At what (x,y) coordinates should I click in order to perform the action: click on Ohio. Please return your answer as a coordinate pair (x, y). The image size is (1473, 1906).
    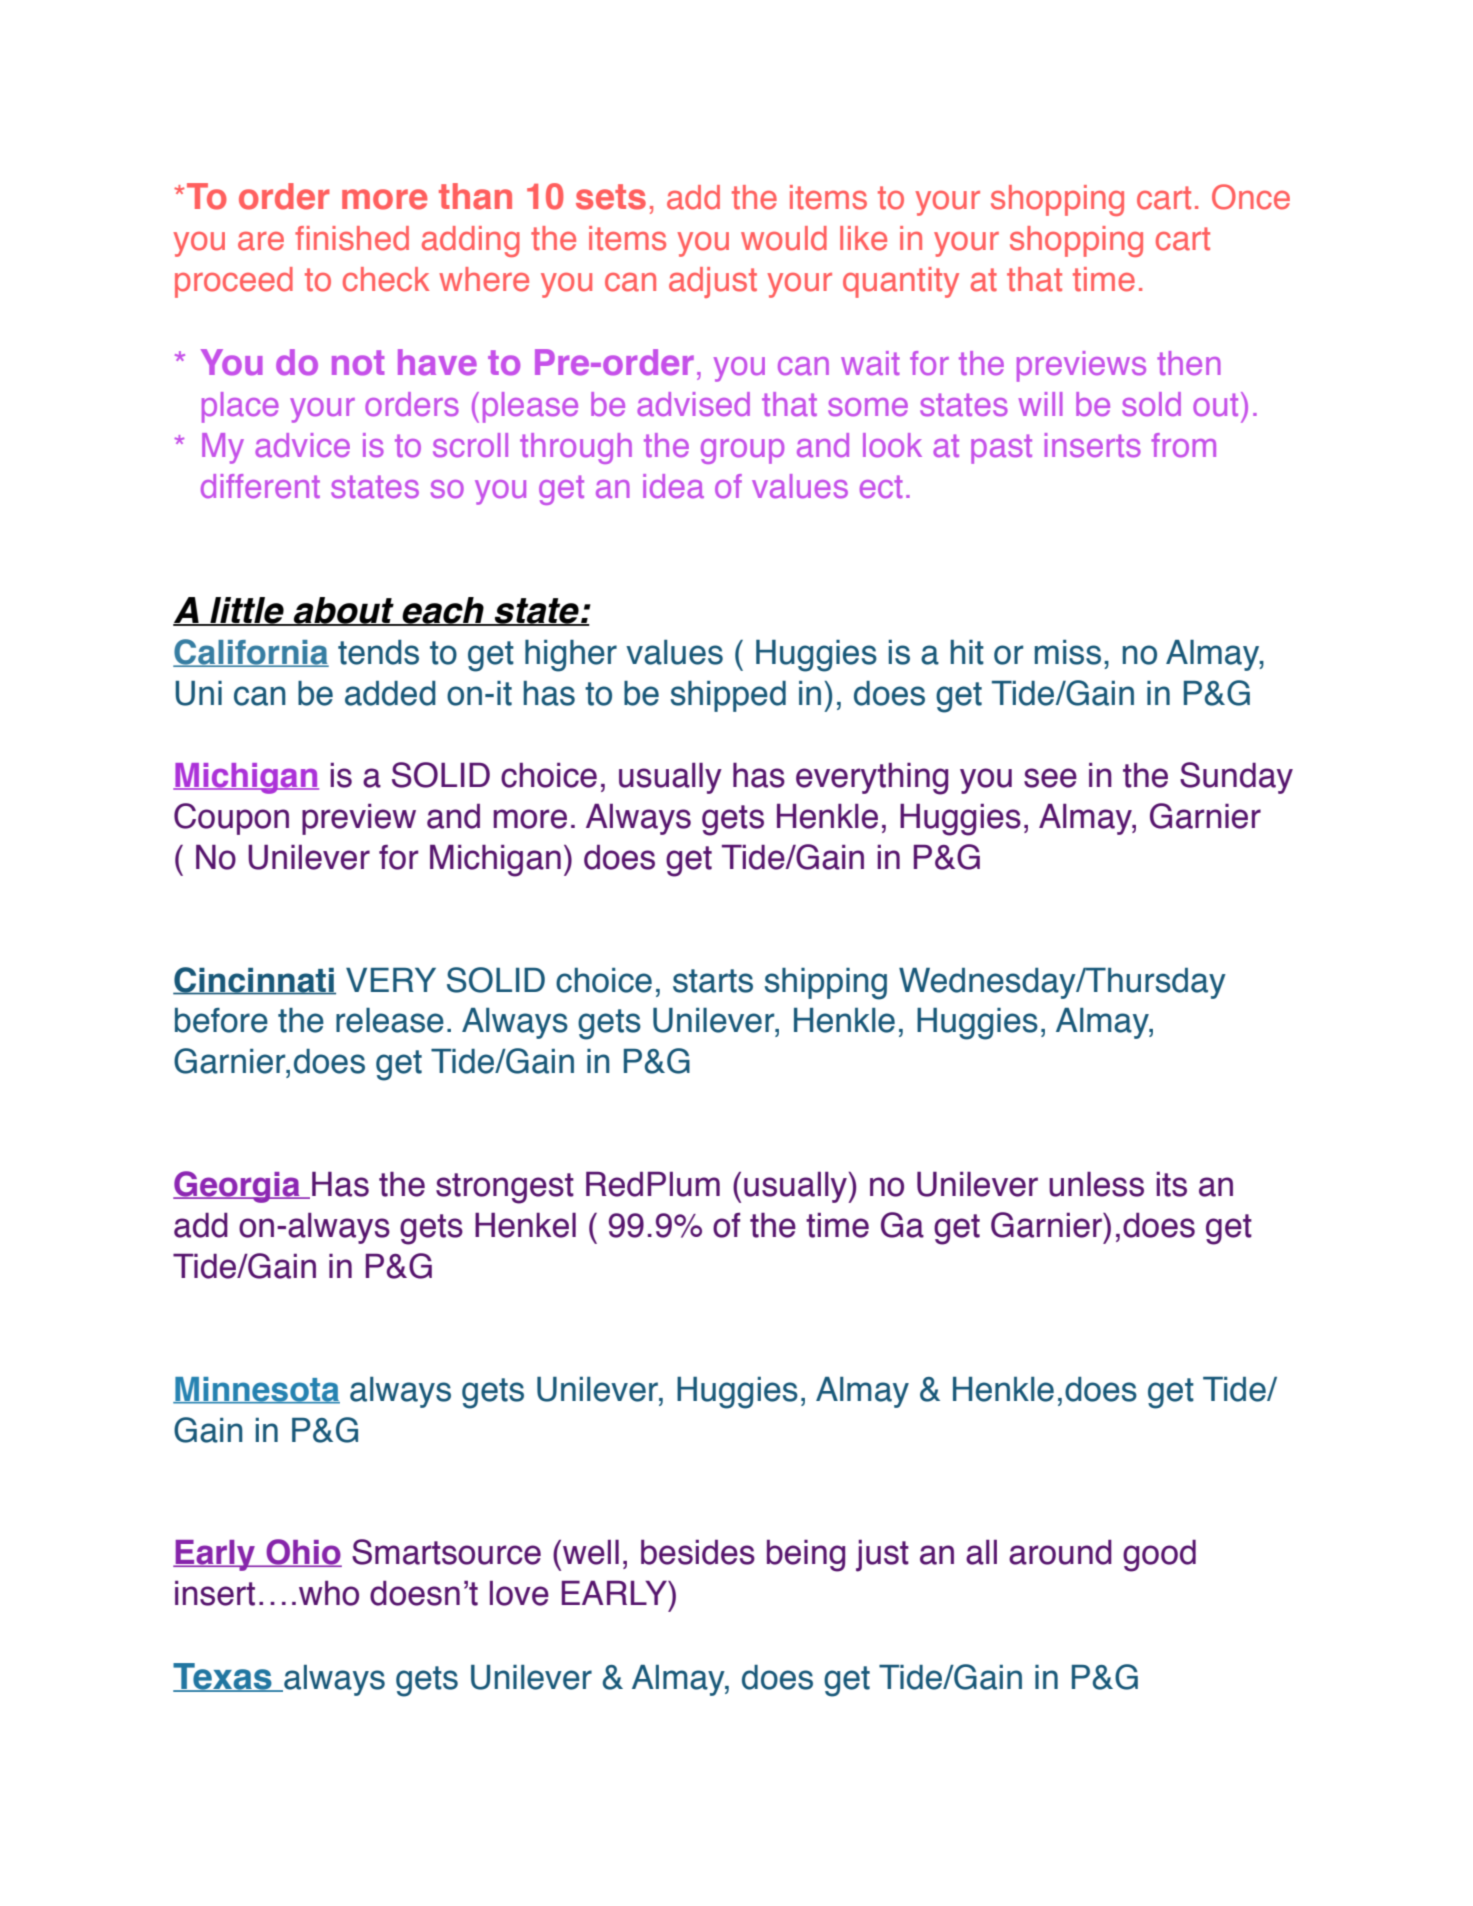
    Looking at the image, I should click on (303, 1553).
